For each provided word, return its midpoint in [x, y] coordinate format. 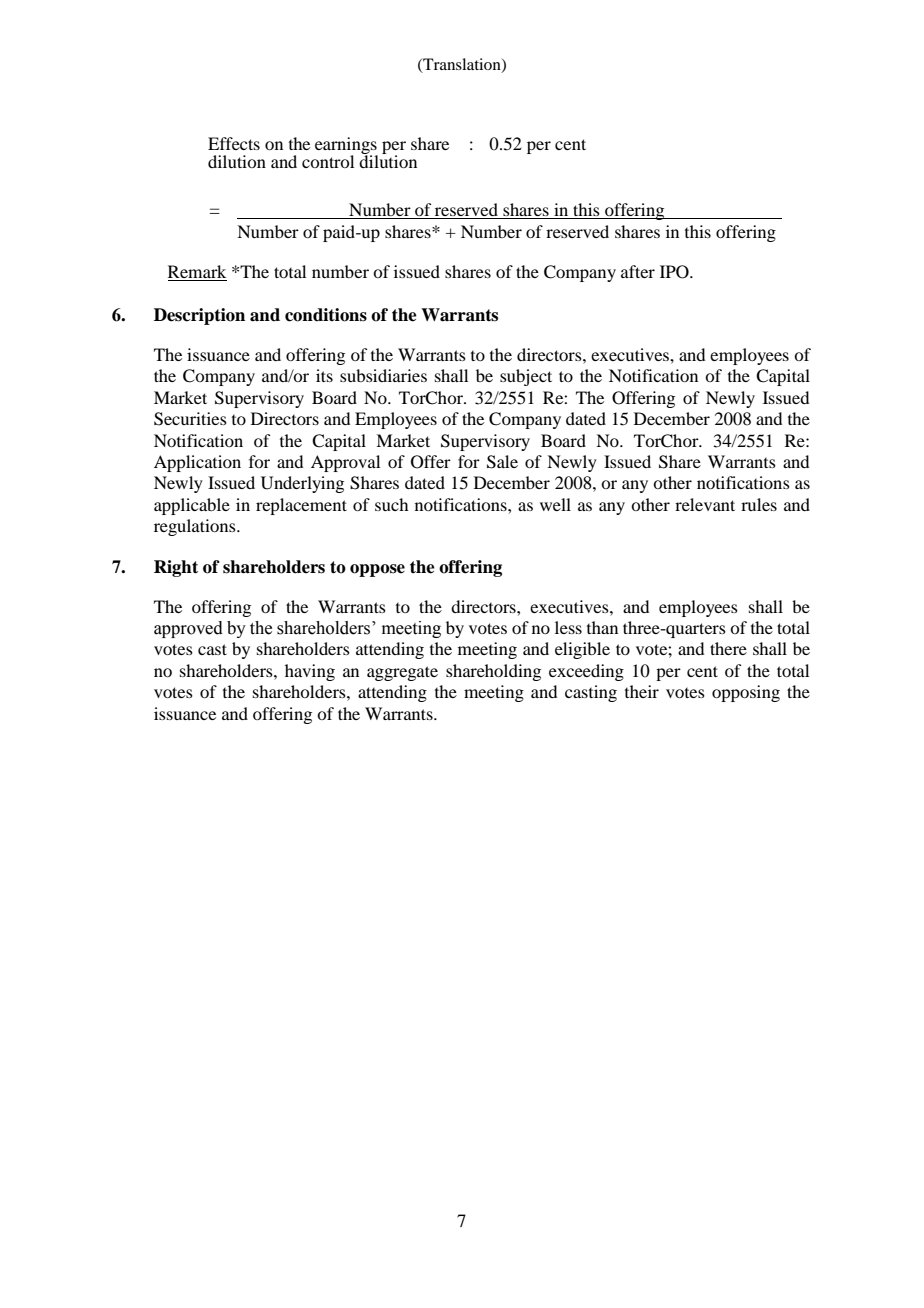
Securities [190, 419]
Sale [502, 462]
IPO [675, 272]
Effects [234, 143]
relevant [705, 504]
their [642, 691]
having [310, 672]
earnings [346, 146]
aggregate [402, 673]
